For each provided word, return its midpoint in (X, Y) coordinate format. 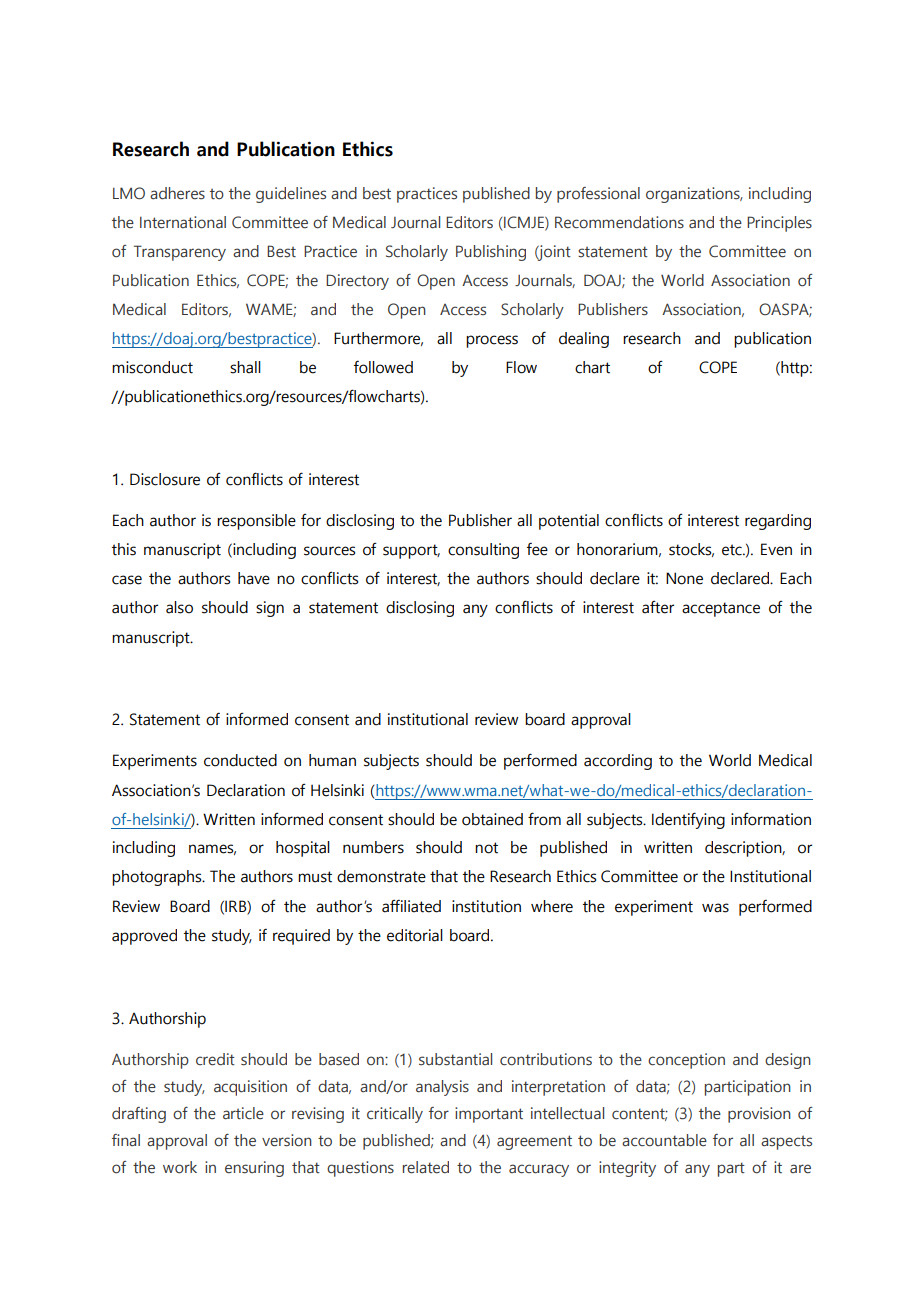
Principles (779, 224)
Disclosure (165, 479)
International (183, 222)
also (179, 607)
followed (383, 367)
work (180, 1167)
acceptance (721, 609)
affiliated (411, 906)
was (715, 908)
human (332, 760)
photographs (158, 878)
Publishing (491, 253)
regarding (778, 522)
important (489, 1115)
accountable (664, 1140)
